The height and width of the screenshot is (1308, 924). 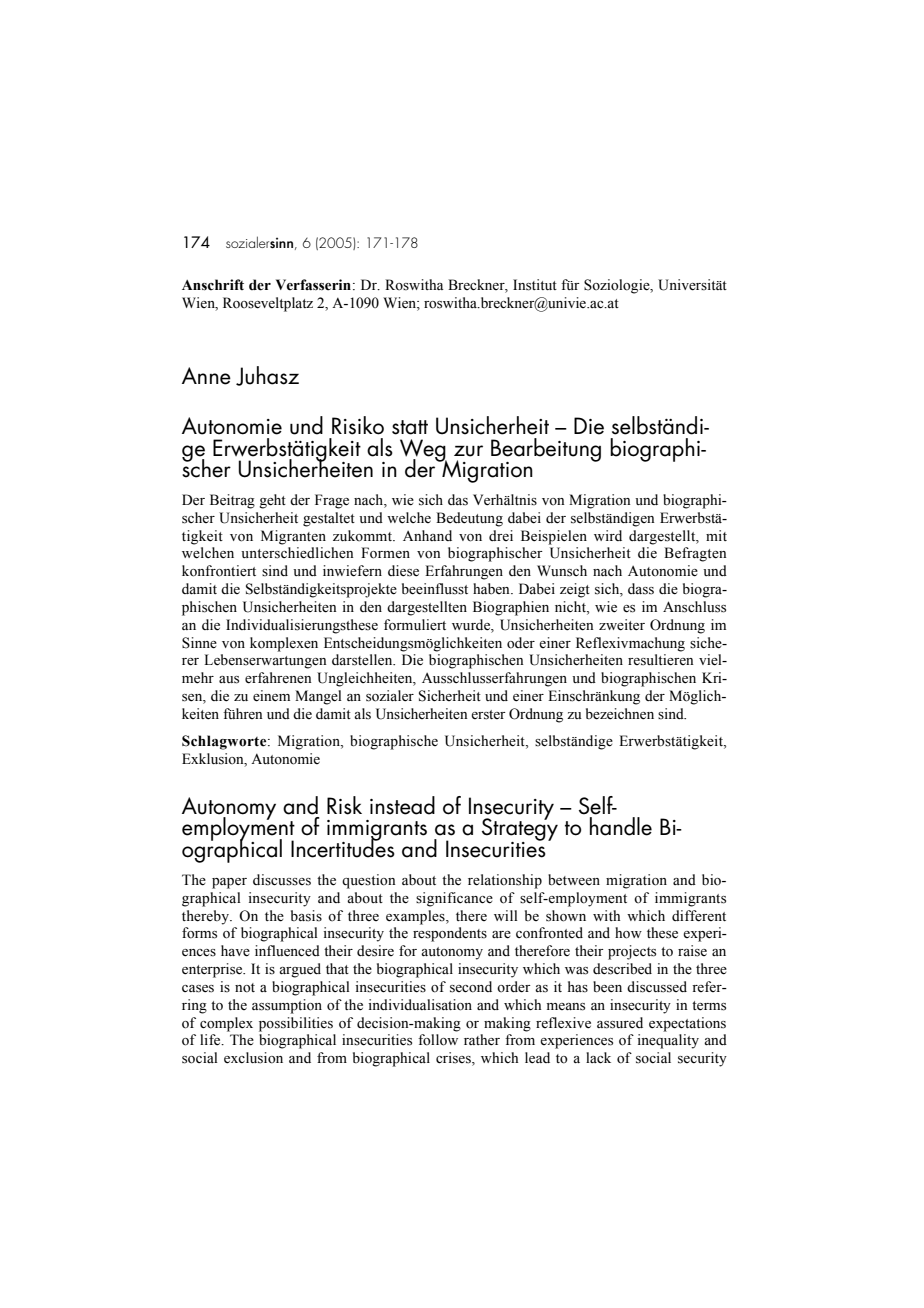 I want to click on zur, so click(x=468, y=451).
